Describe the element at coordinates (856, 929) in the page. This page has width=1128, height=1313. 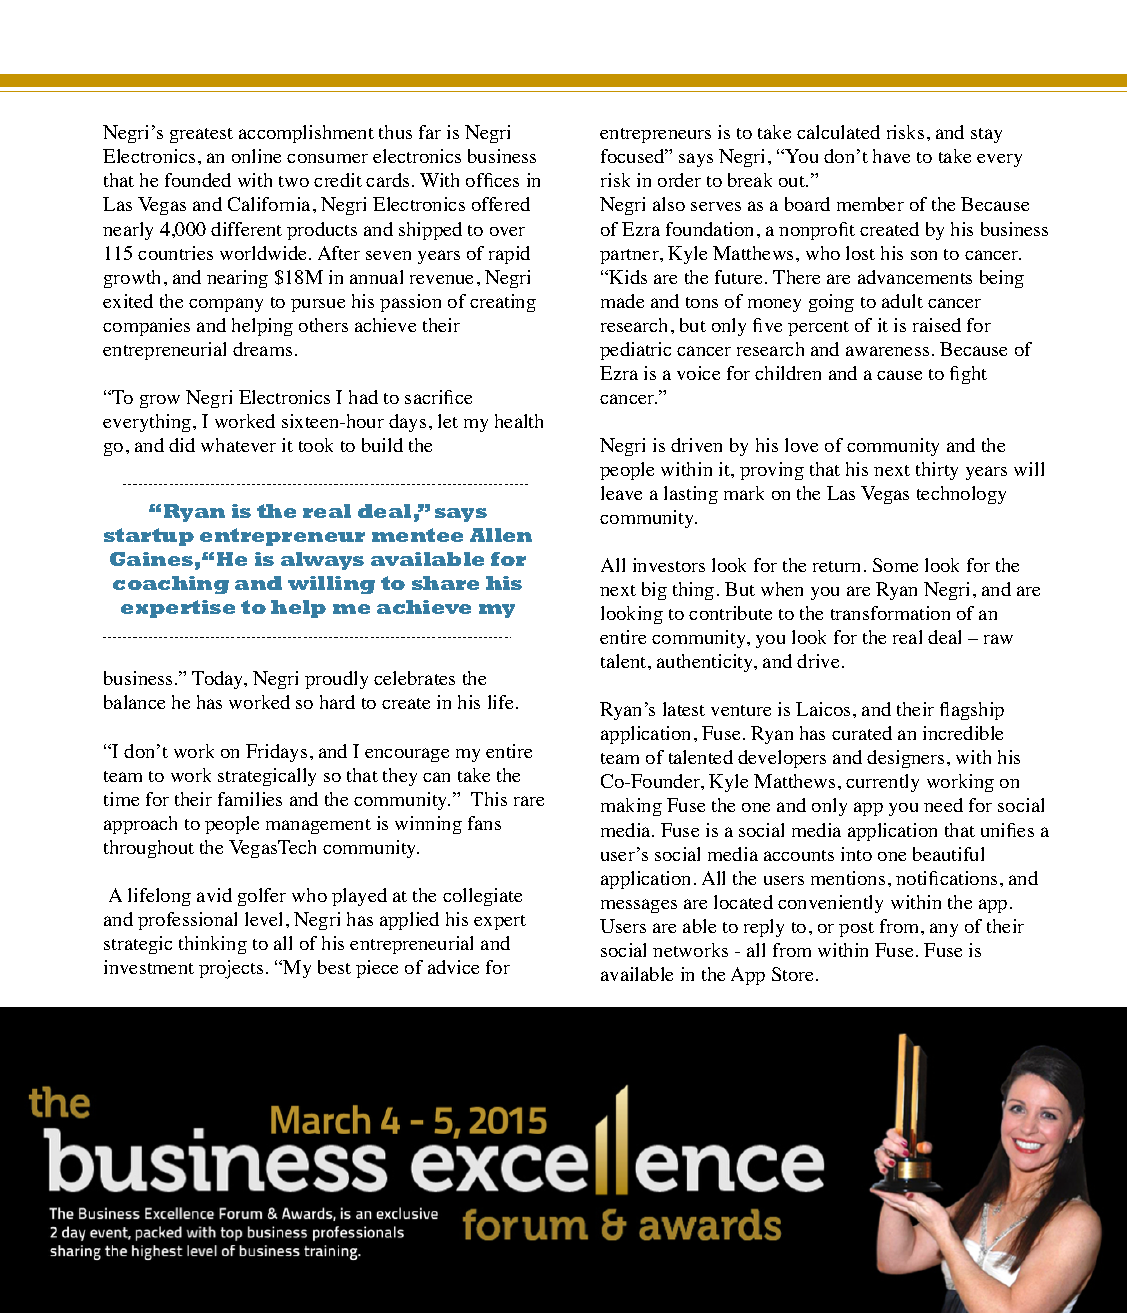
I see `post` at that location.
